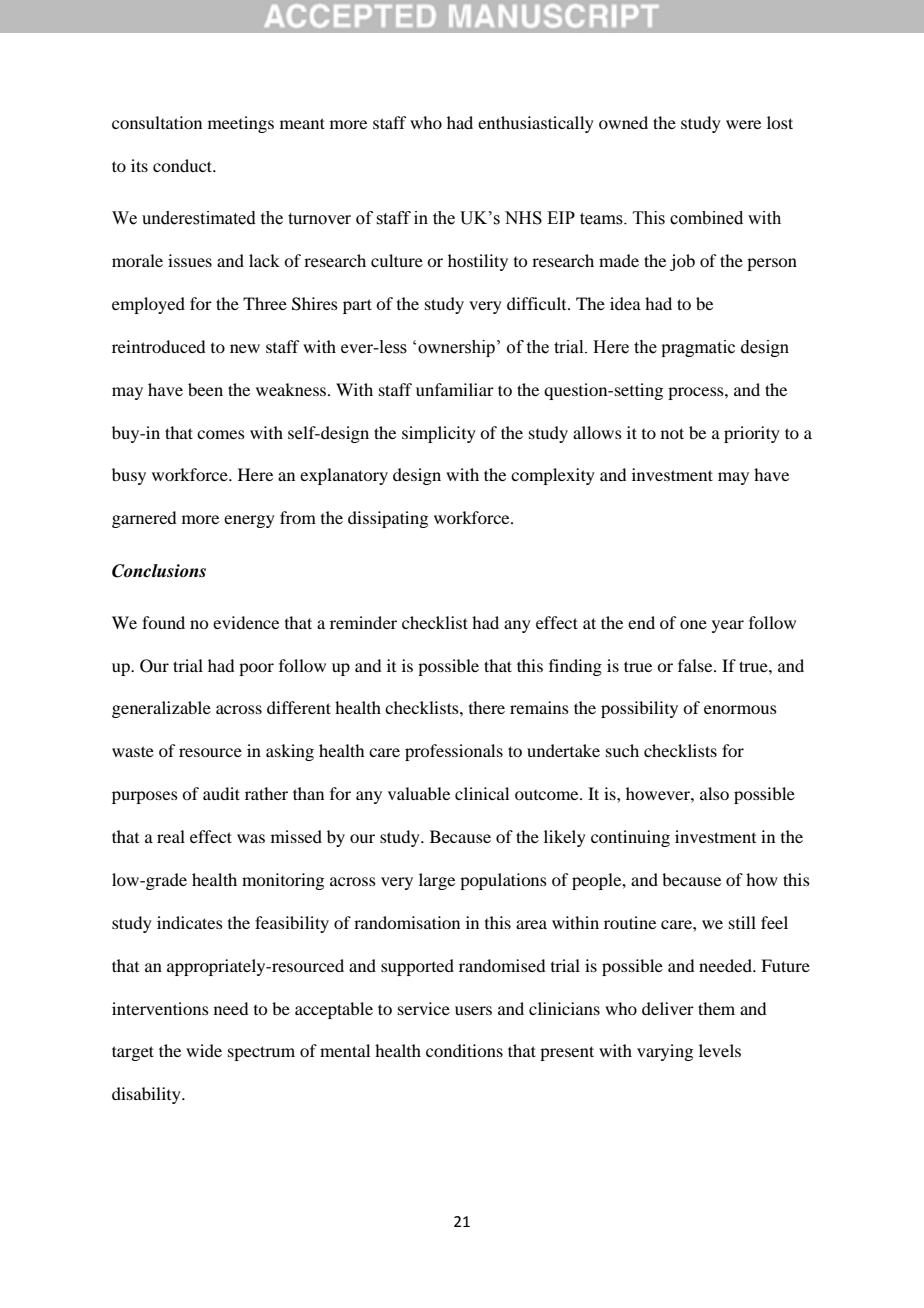 This screenshot has width=924, height=1308. What do you see at coordinates (464, 1050) in the screenshot?
I see `conditions` at bounding box center [464, 1050].
